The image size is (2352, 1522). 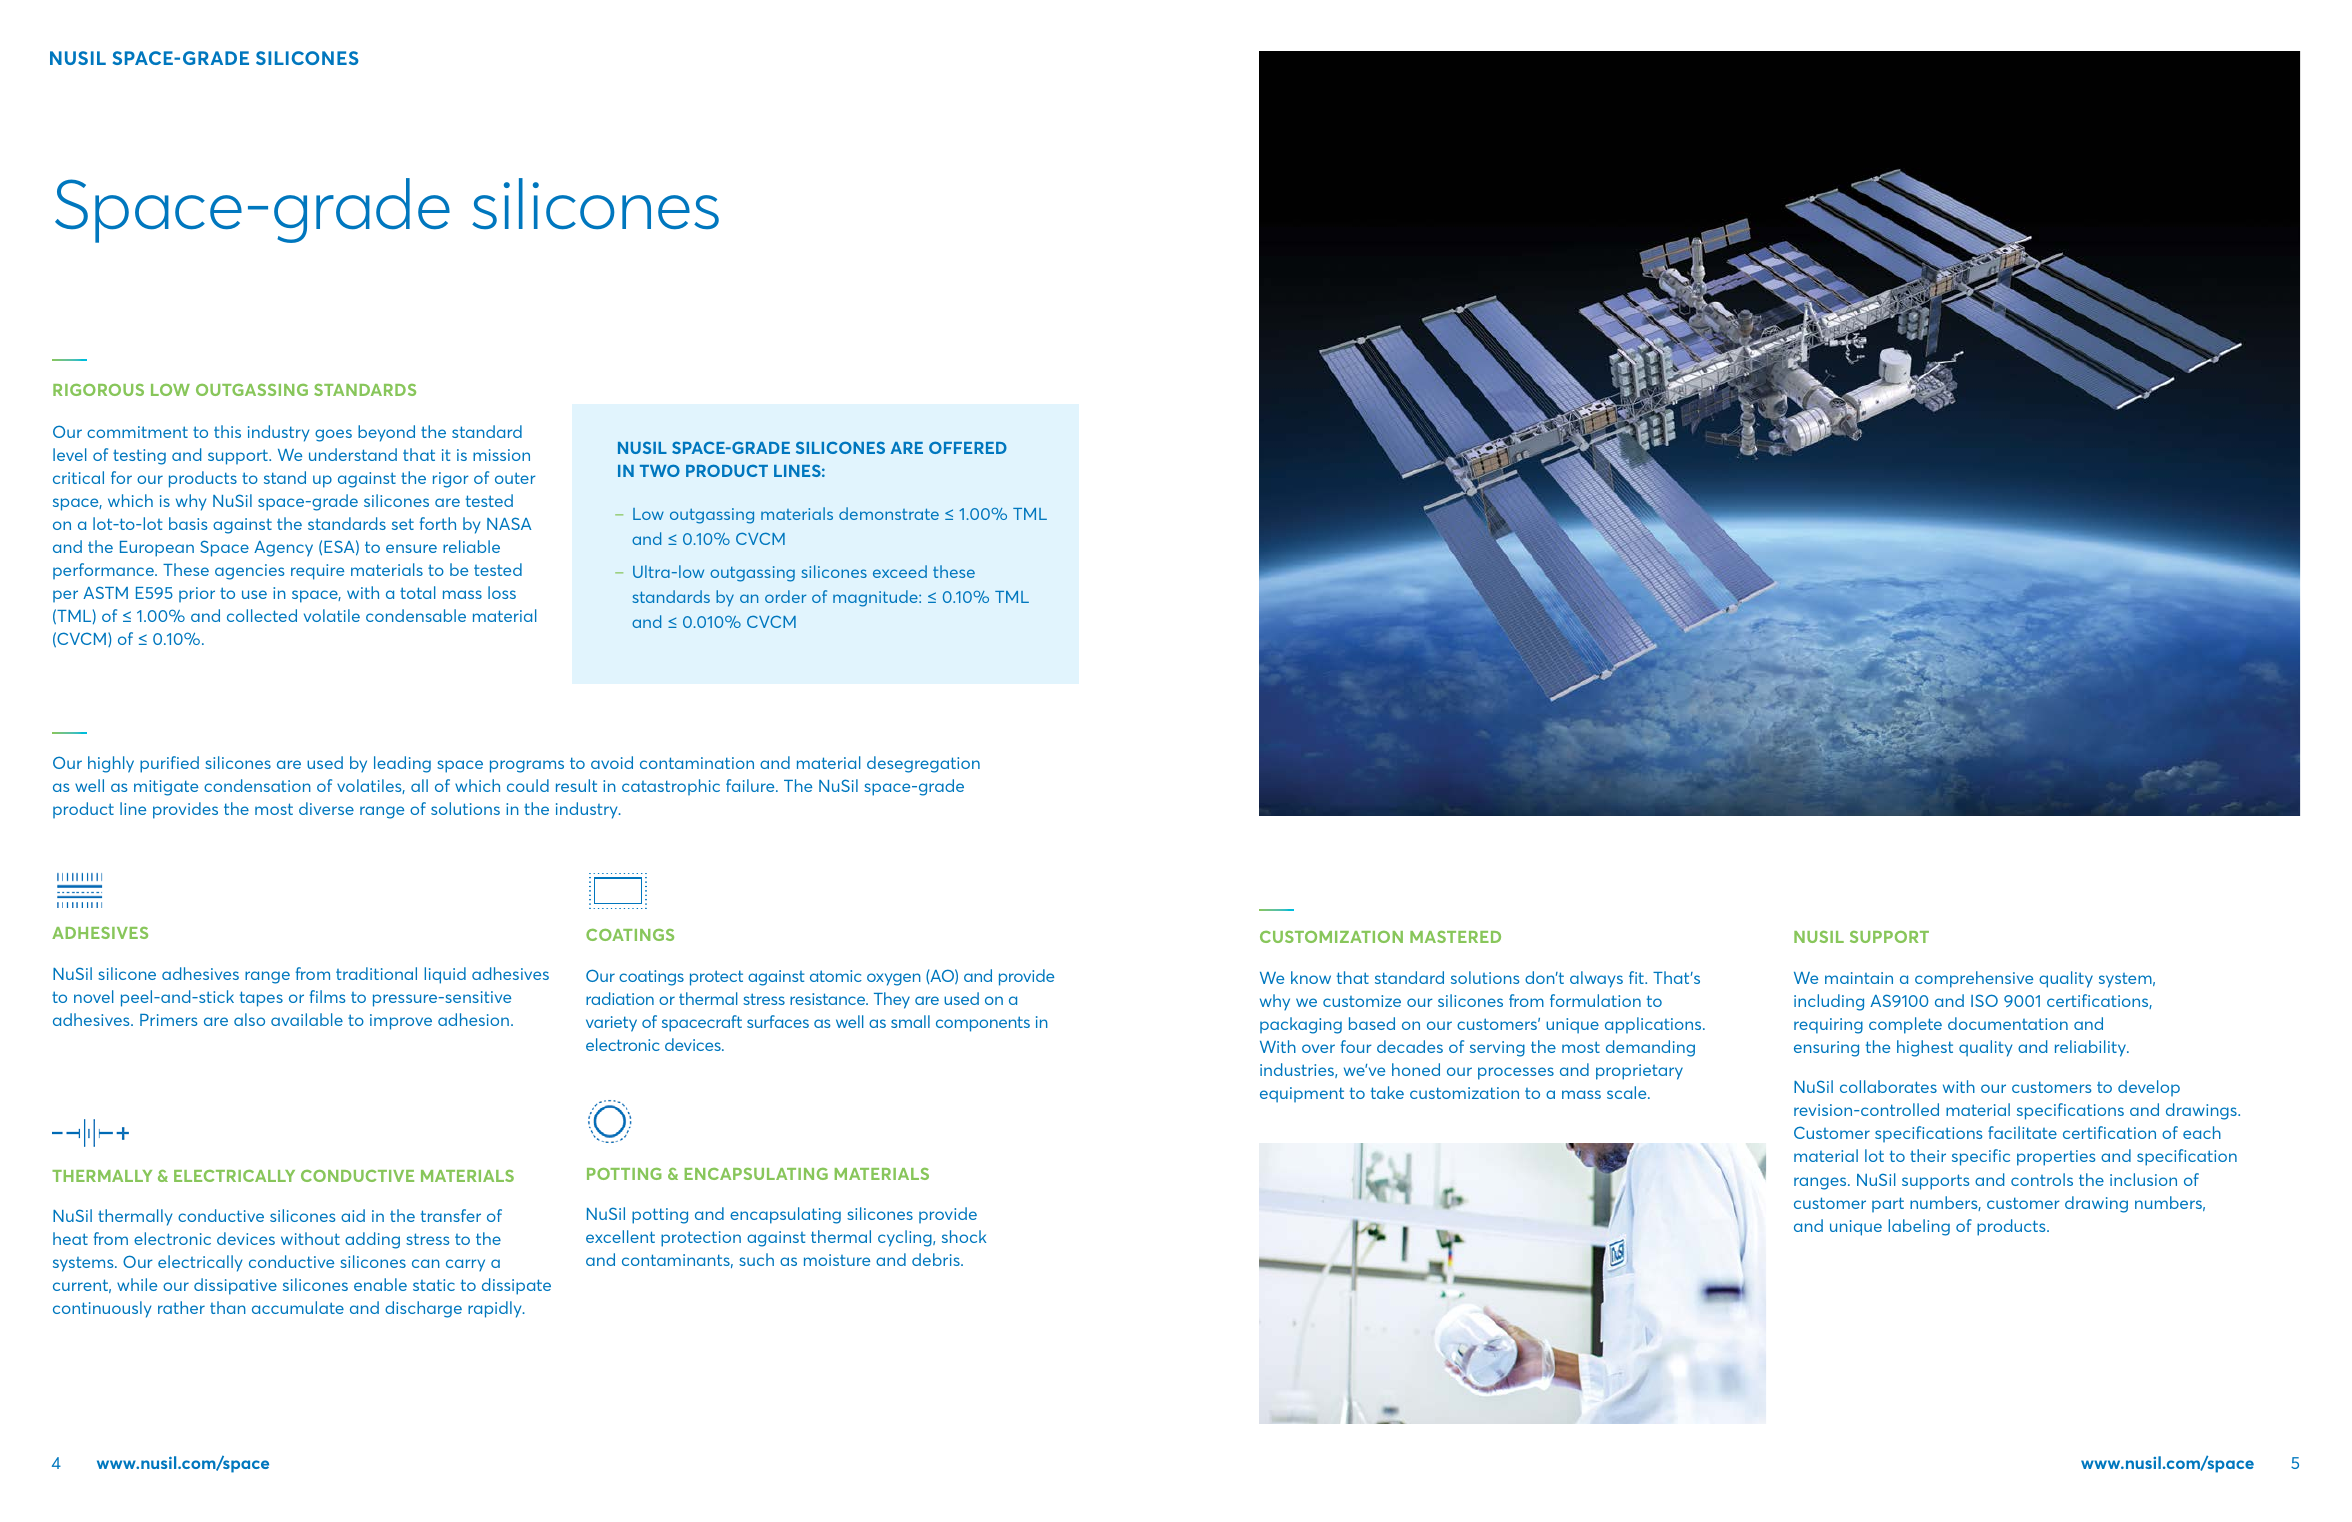 I want to click on MASTERED, so click(x=1455, y=937).
